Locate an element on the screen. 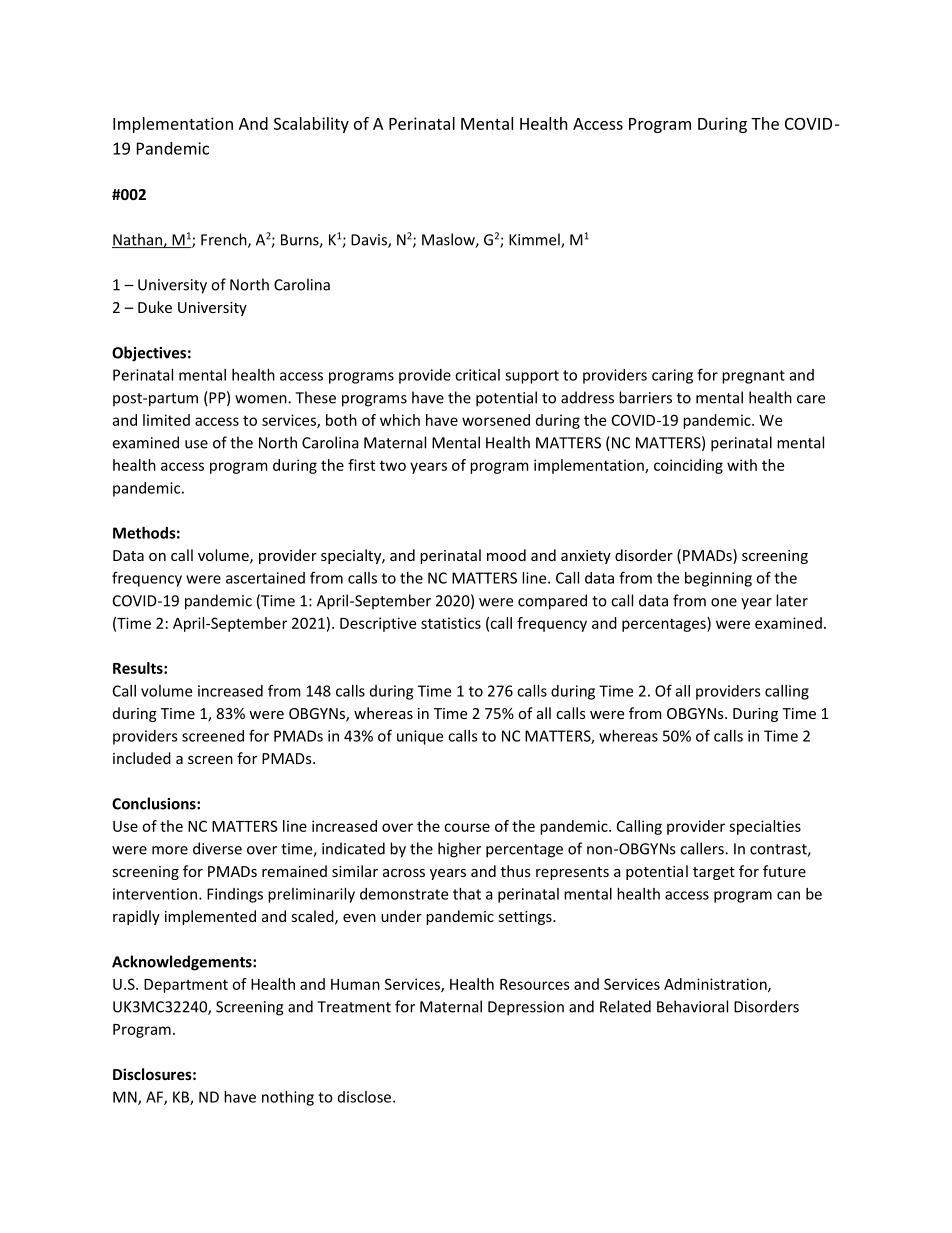 The image size is (952, 1233). nothing is located at coordinates (288, 1098).
